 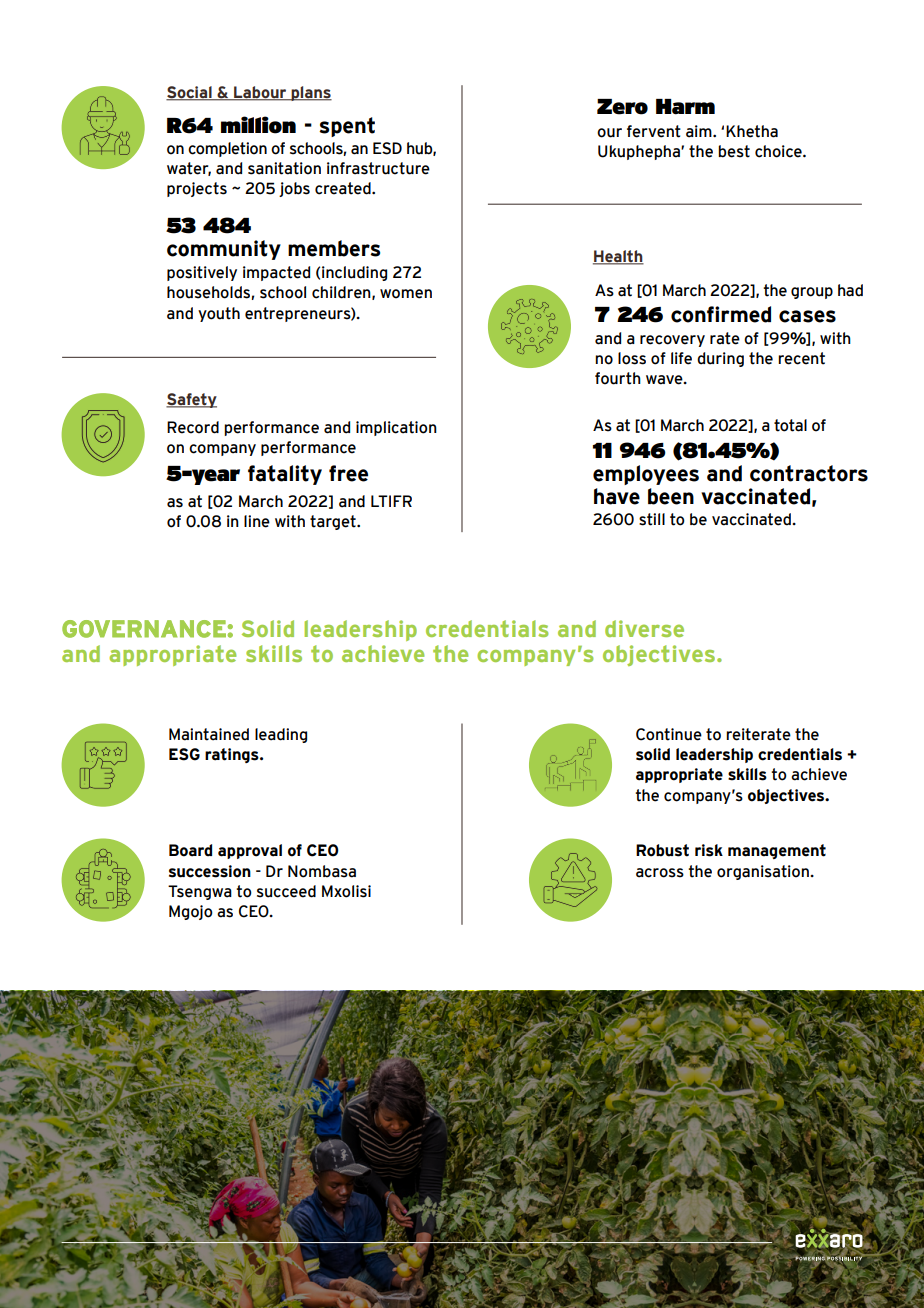 What do you see at coordinates (779, 151) in the screenshot?
I see `choice` at bounding box center [779, 151].
